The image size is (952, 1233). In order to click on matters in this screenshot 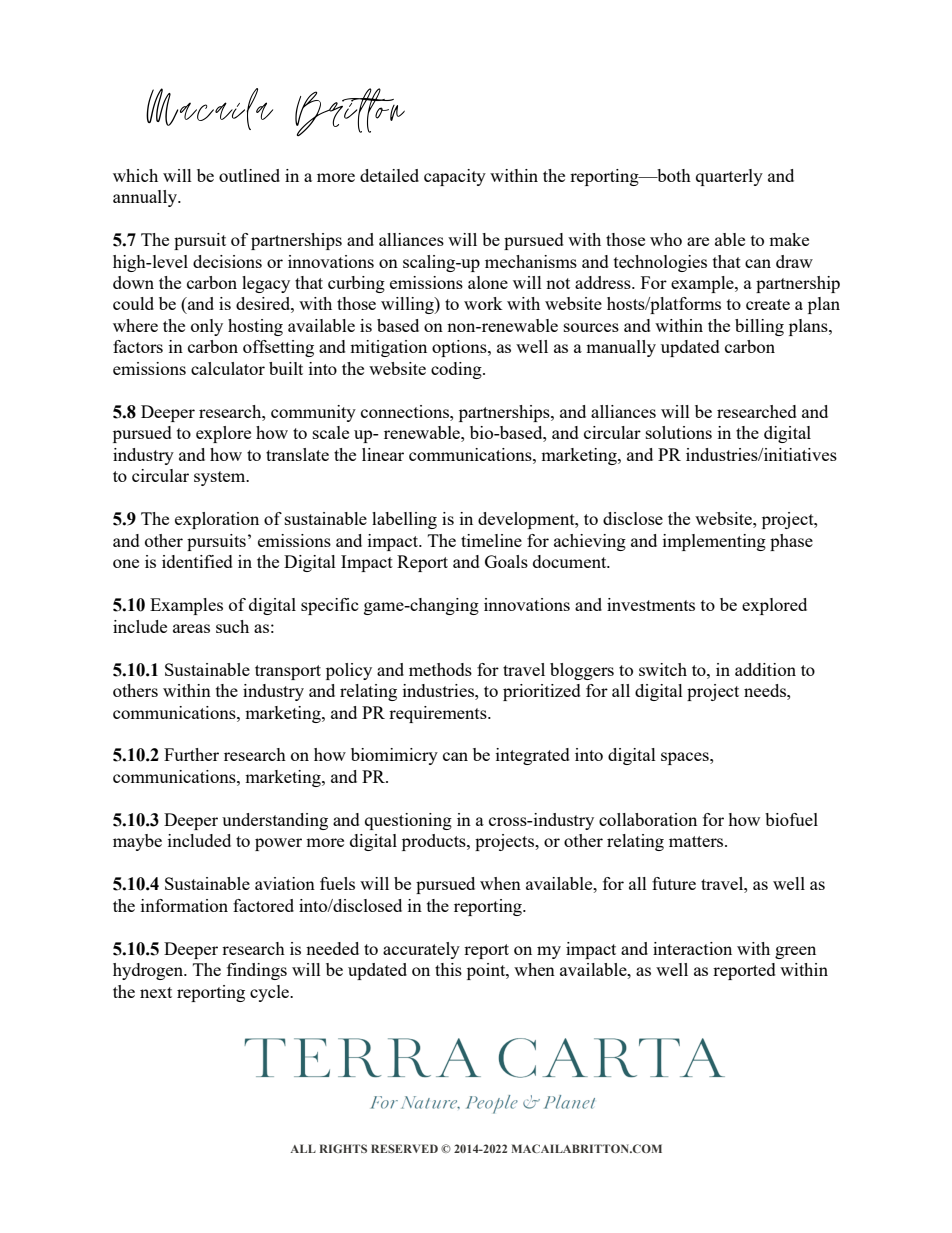, I will do `click(697, 841)`.
